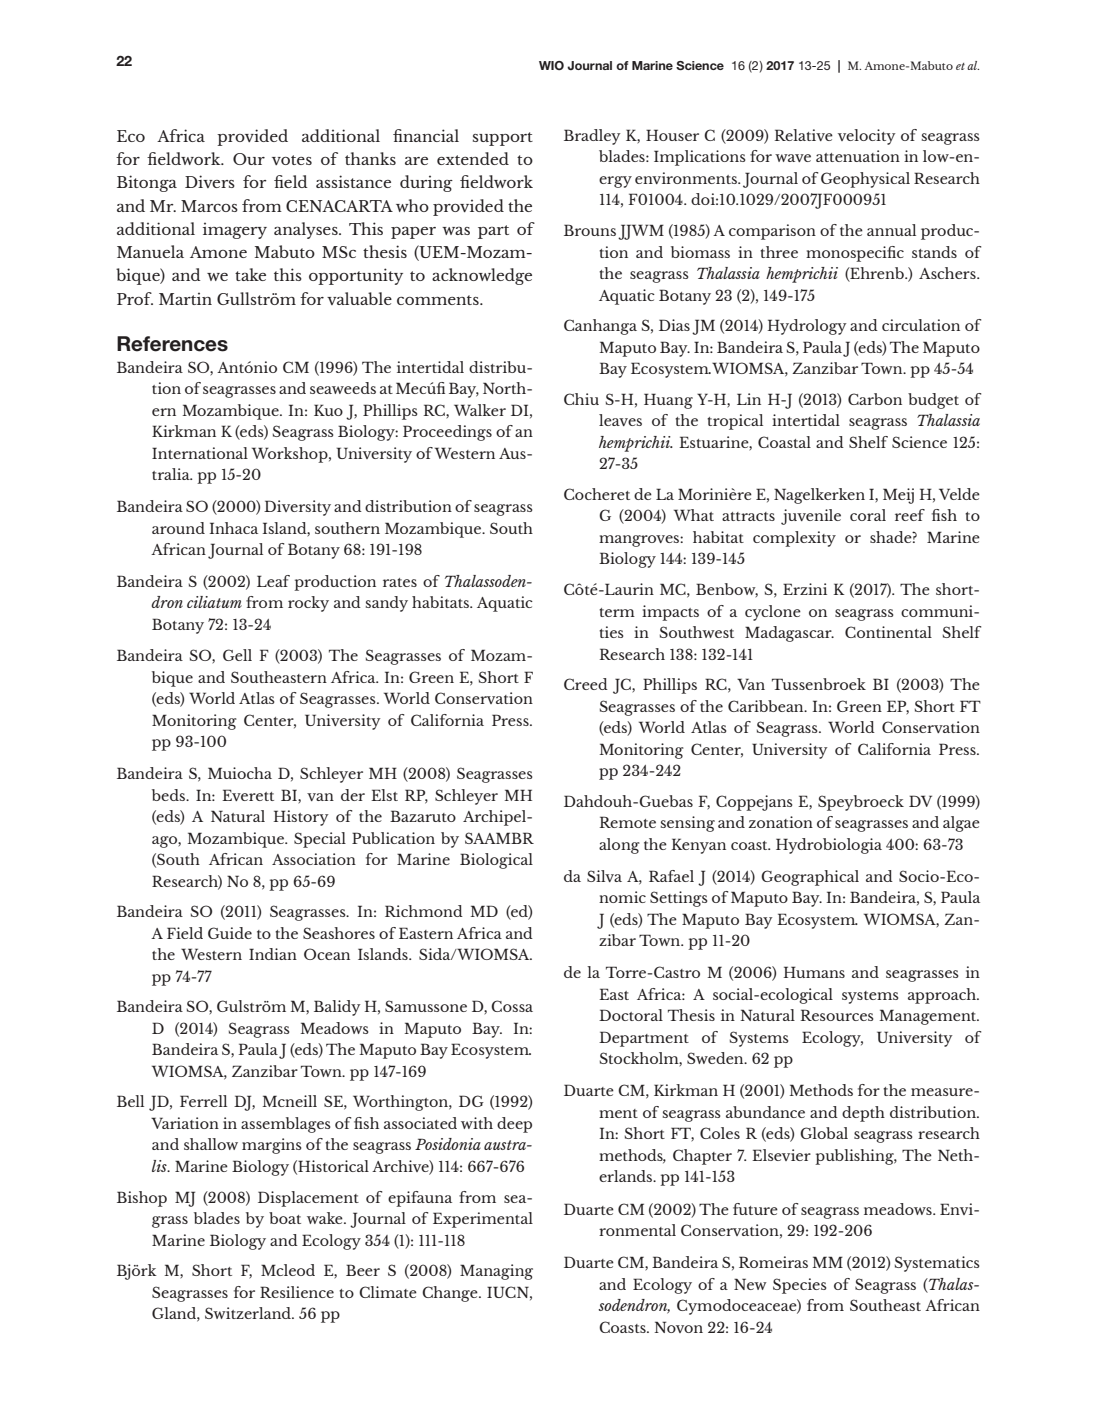 This screenshot has height=1419, width=1097. What do you see at coordinates (810, 878) in the screenshot?
I see `Geographical` at bounding box center [810, 878].
